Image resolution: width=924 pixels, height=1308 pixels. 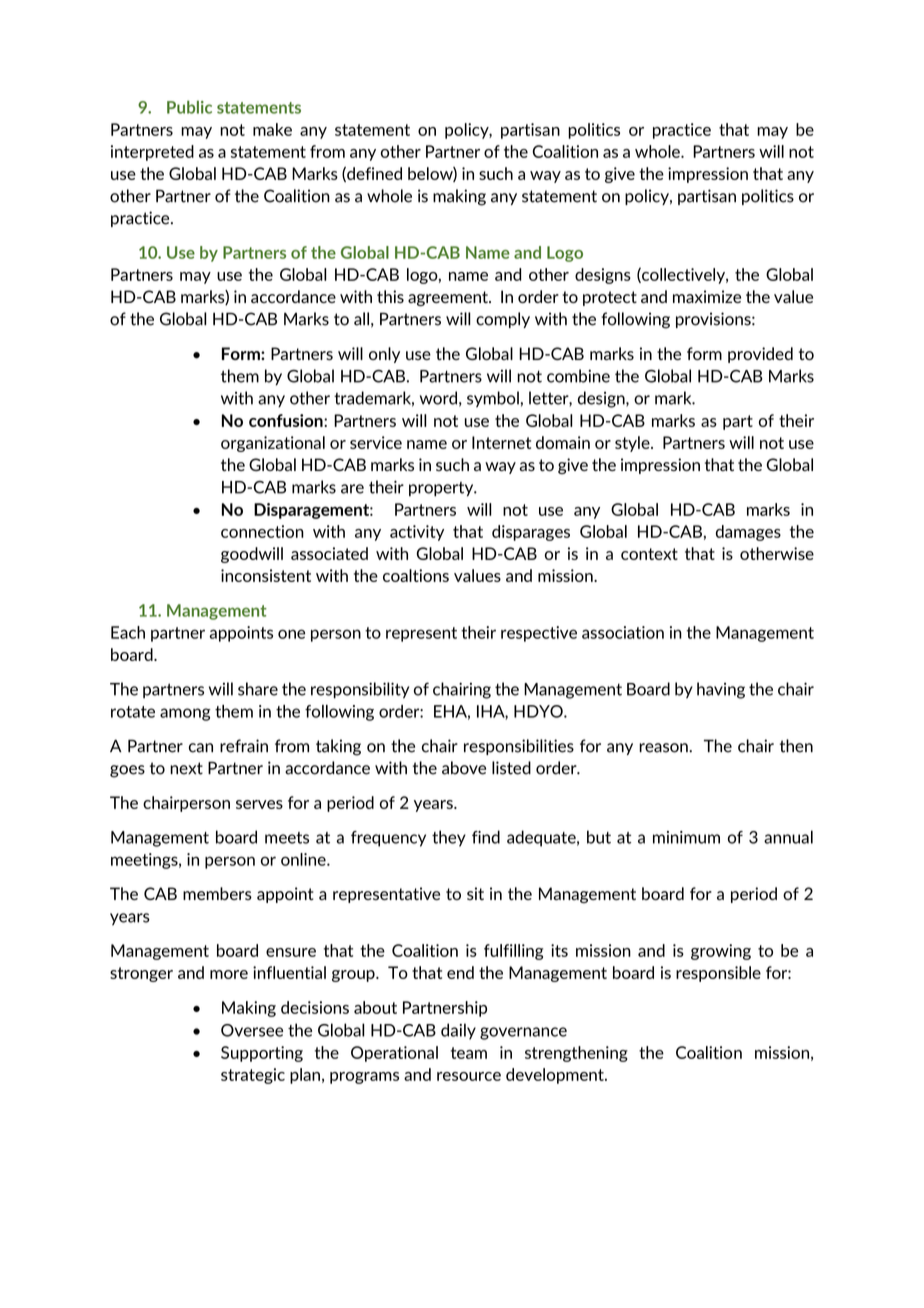 What do you see at coordinates (633, 444) in the screenshot?
I see `style` at bounding box center [633, 444].
